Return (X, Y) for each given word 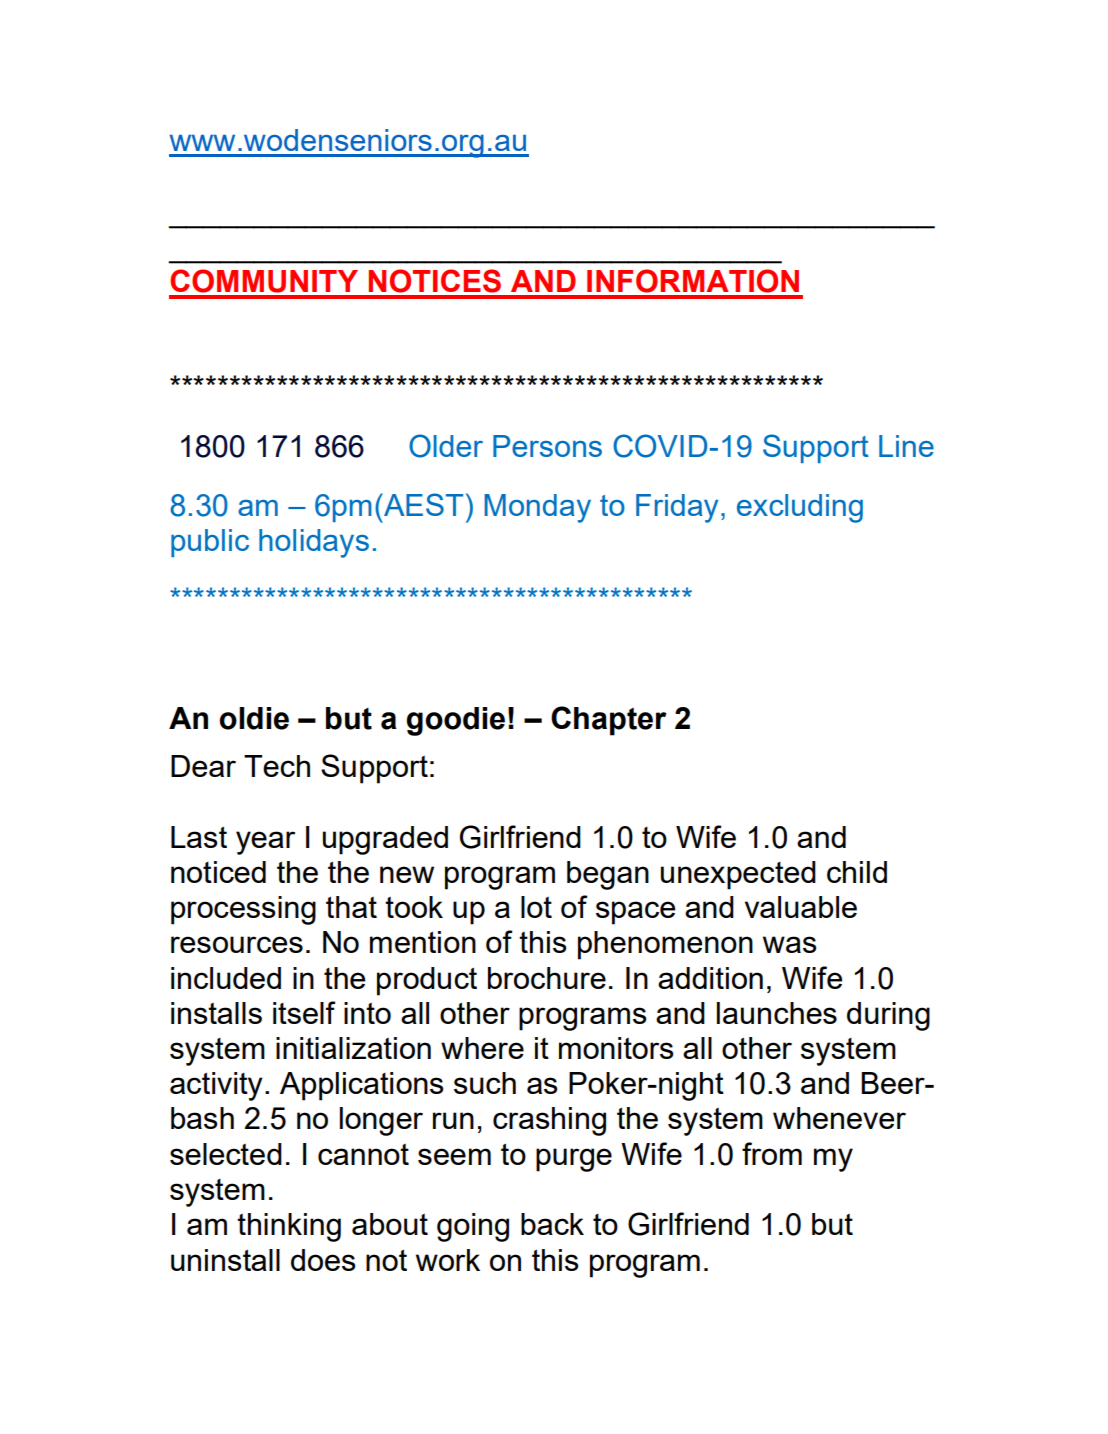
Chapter (609, 721)
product (427, 981)
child (857, 872)
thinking (289, 1227)
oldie (254, 718)
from (772, 1153)
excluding (800, 508)
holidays (314, 543)
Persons (547, 446)
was (789, 944)
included (226, 978)
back (552, 1224)
